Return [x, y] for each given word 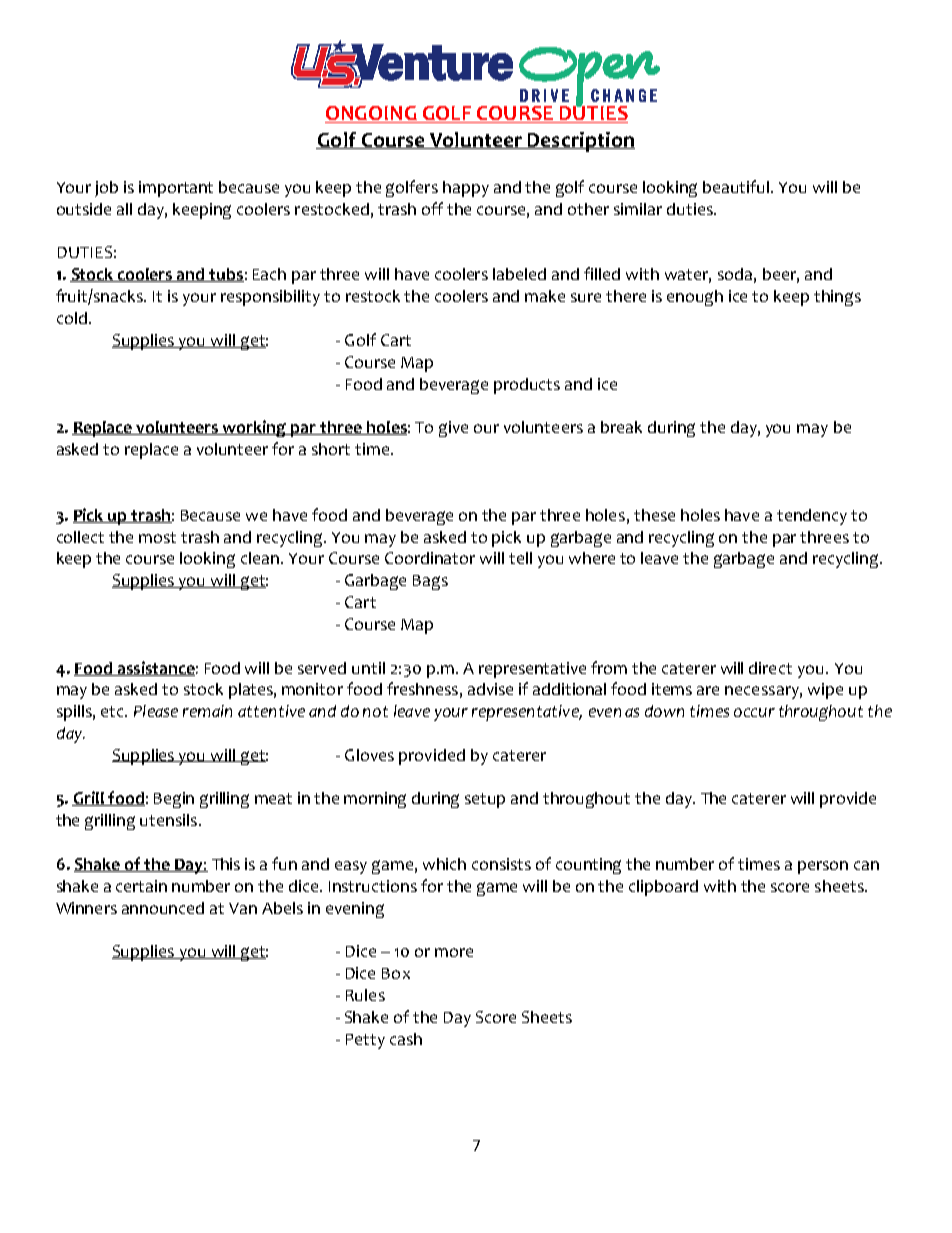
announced [163, 908]
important [176, 189]
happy [466, 189]
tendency [812, 517]
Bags [430, 582]
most [157, 537]
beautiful [737, 186]
